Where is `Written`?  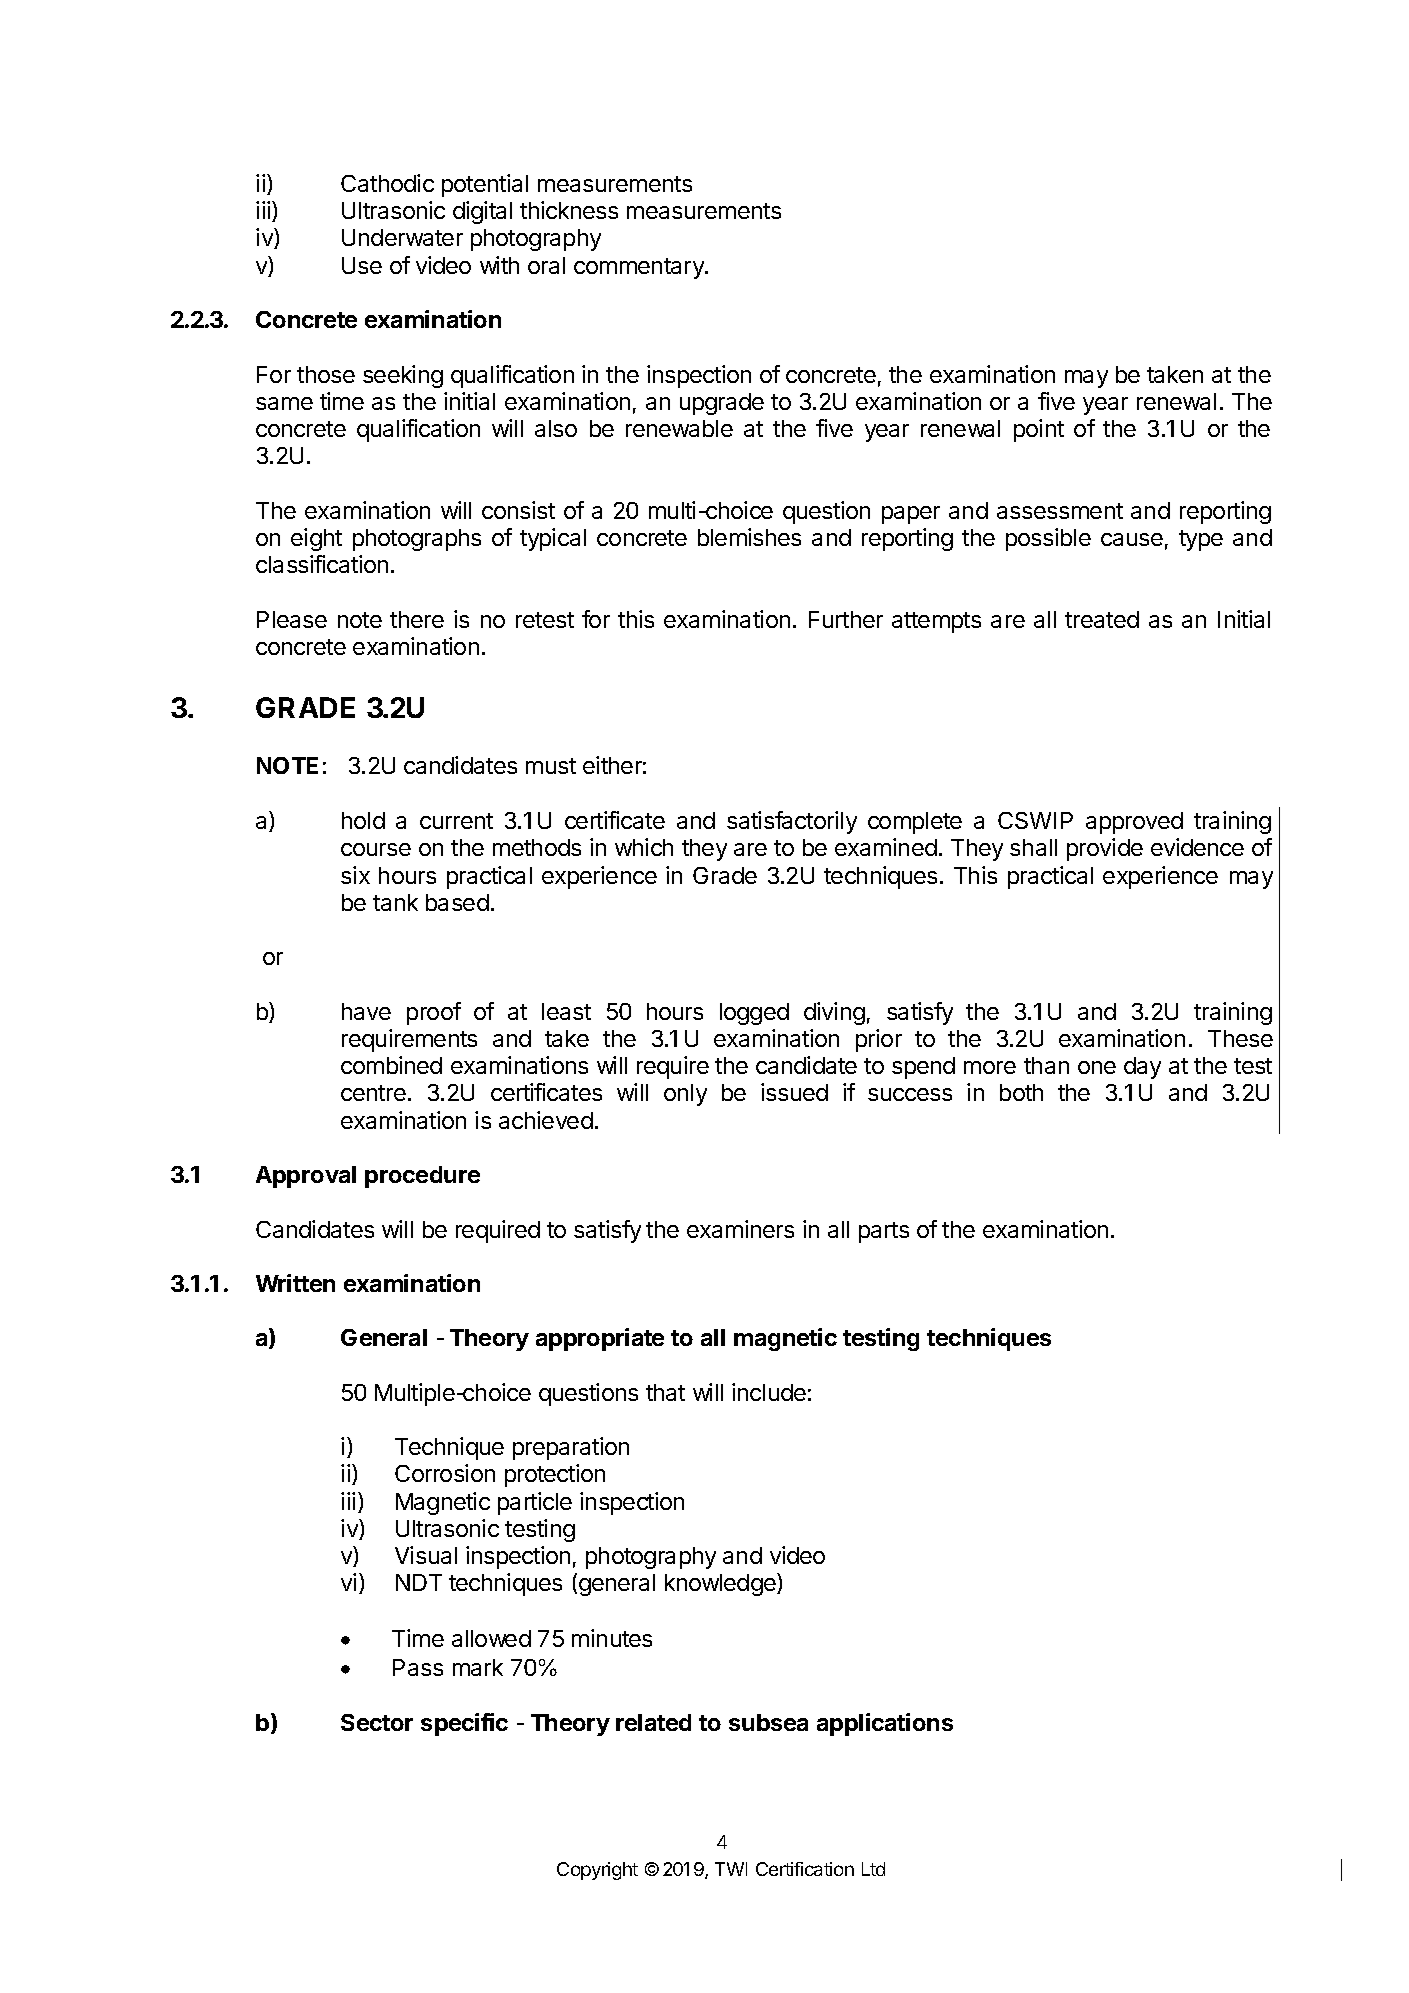
Written is located at coordinates (295, 1283).
